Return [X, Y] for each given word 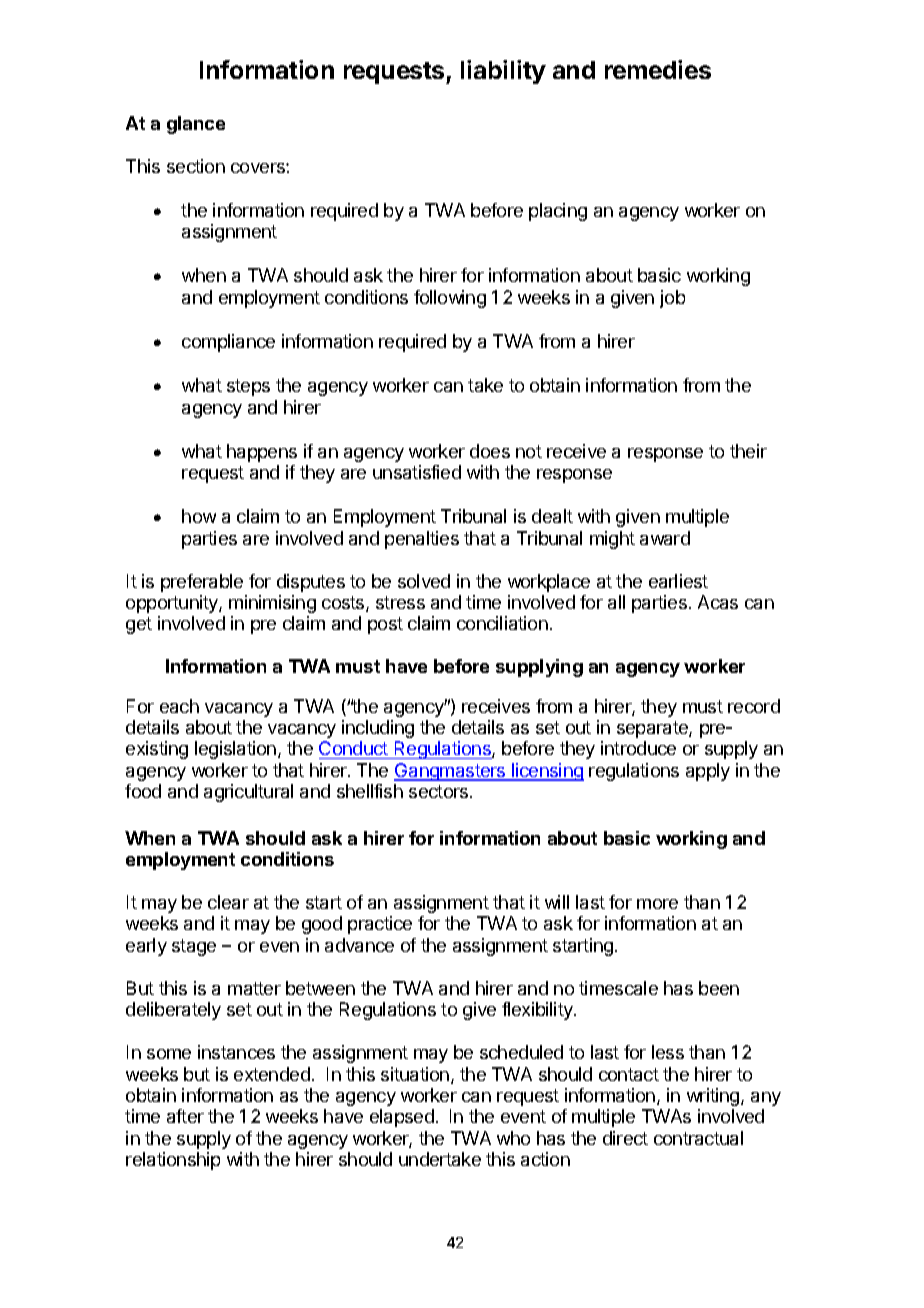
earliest [678, 581]
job [672, 299]
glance [196, 125]
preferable [202, 583]
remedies [658, 69]
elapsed [402, 1118]
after [185, 1116]
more [657, 904]
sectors [440, 791]
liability [503, 72]
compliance [228, 343]
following [450, 299]
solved [424, 581]
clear [228, 902]
